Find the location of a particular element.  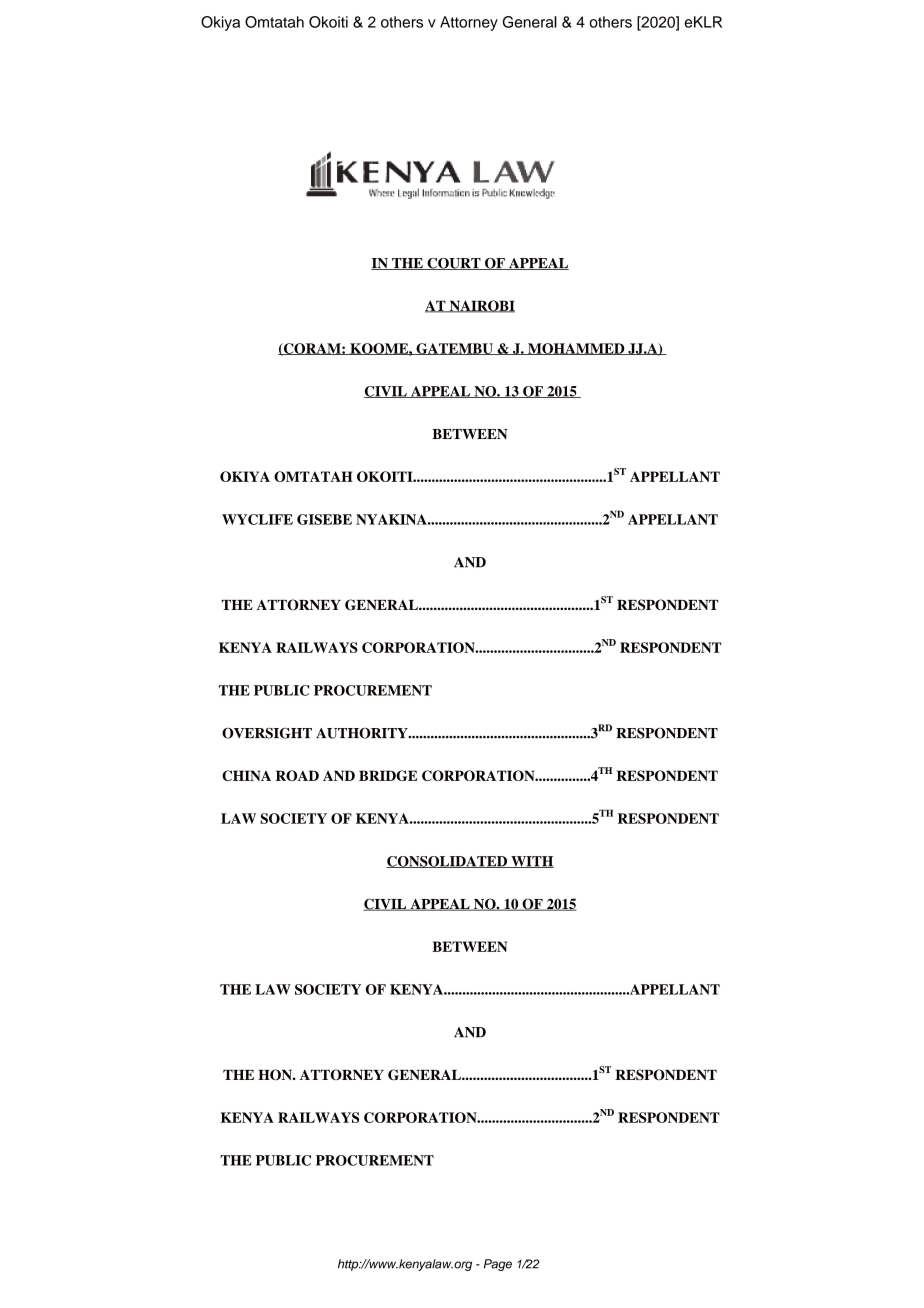

Page is located at coordinates (498, 1265).
